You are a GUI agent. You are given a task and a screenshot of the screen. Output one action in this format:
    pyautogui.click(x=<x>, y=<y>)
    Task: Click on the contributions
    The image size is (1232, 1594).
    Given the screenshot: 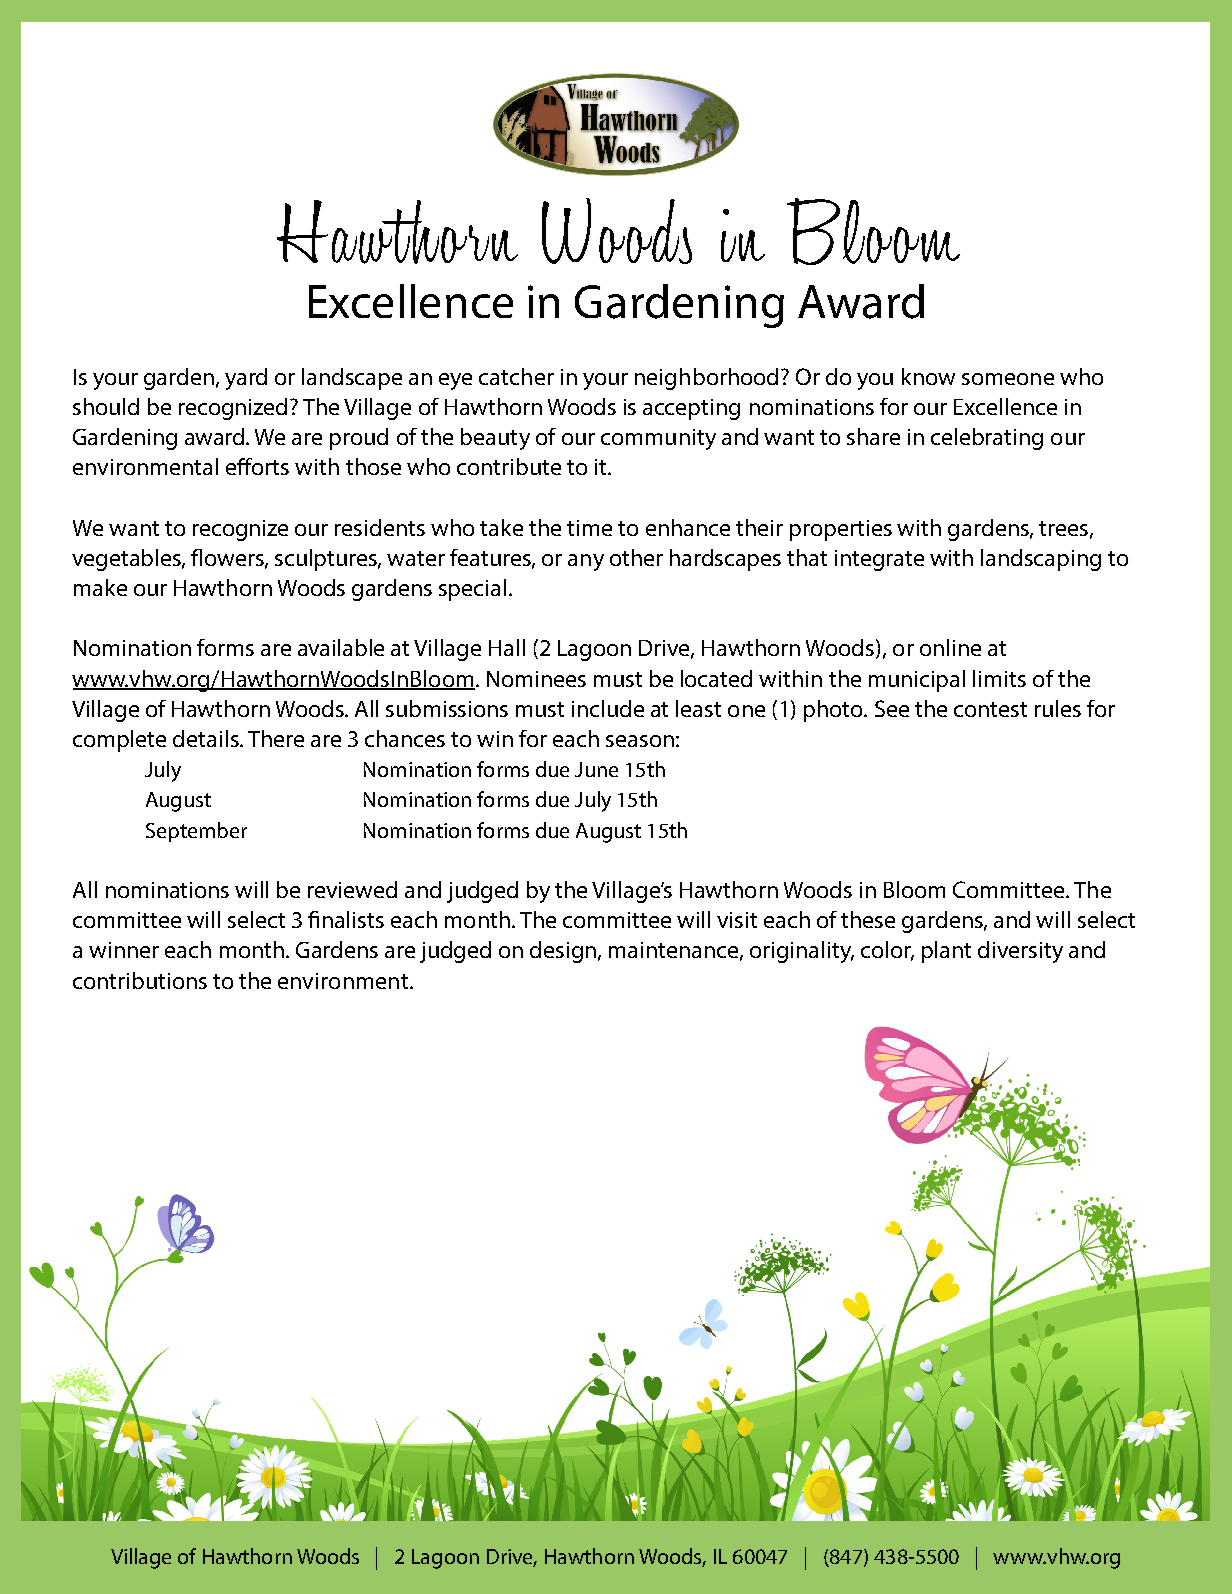 What is the action you would take?
    pyautogui.click(x=140, y=980)
